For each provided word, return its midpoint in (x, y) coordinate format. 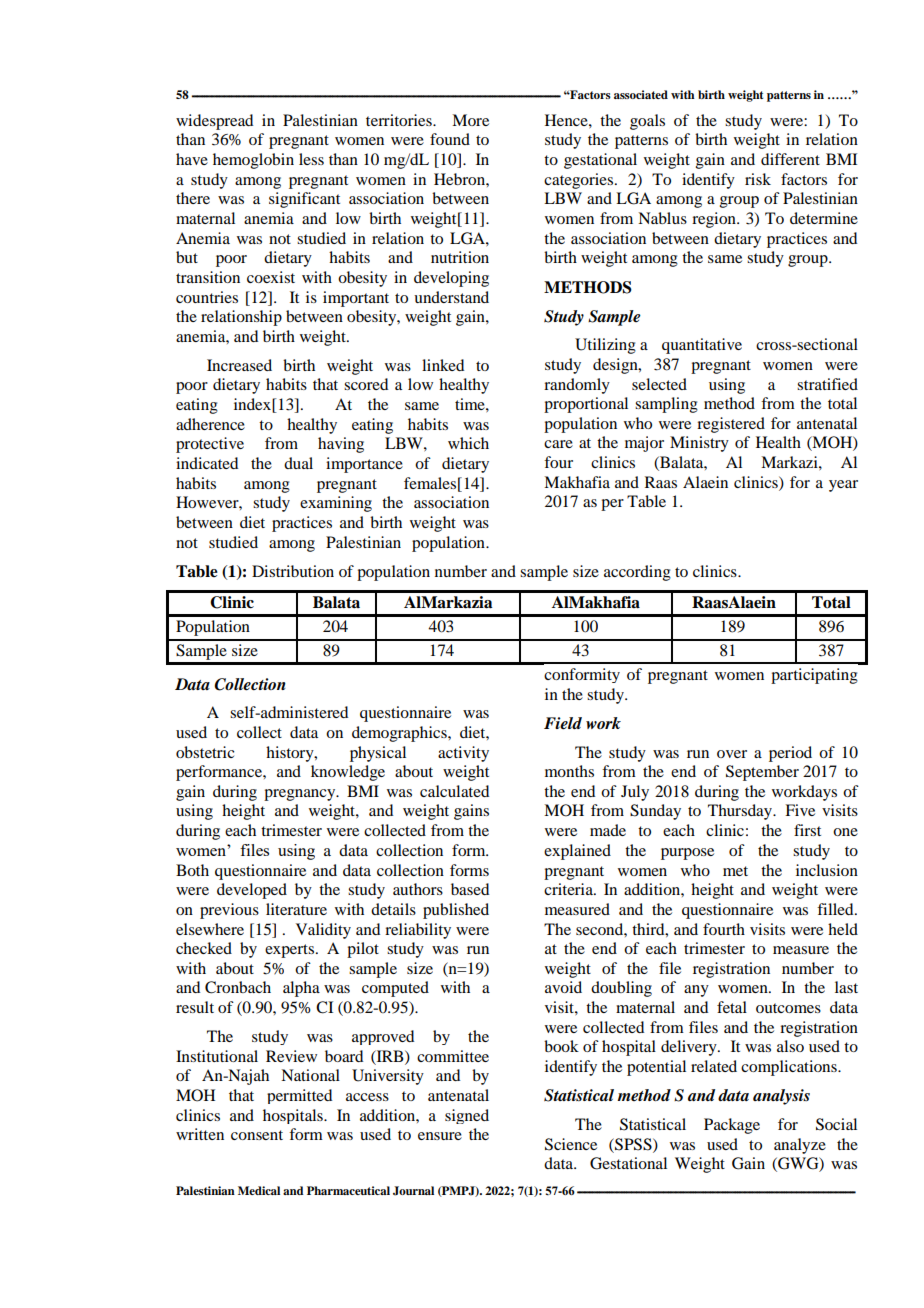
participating (814, 676)
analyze (800, 1146)
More (470, 120)
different (790, 159)
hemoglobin (253, 161)
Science (571, 1144)
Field (563, 723)
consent (257, 1135)
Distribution (293, 571)
